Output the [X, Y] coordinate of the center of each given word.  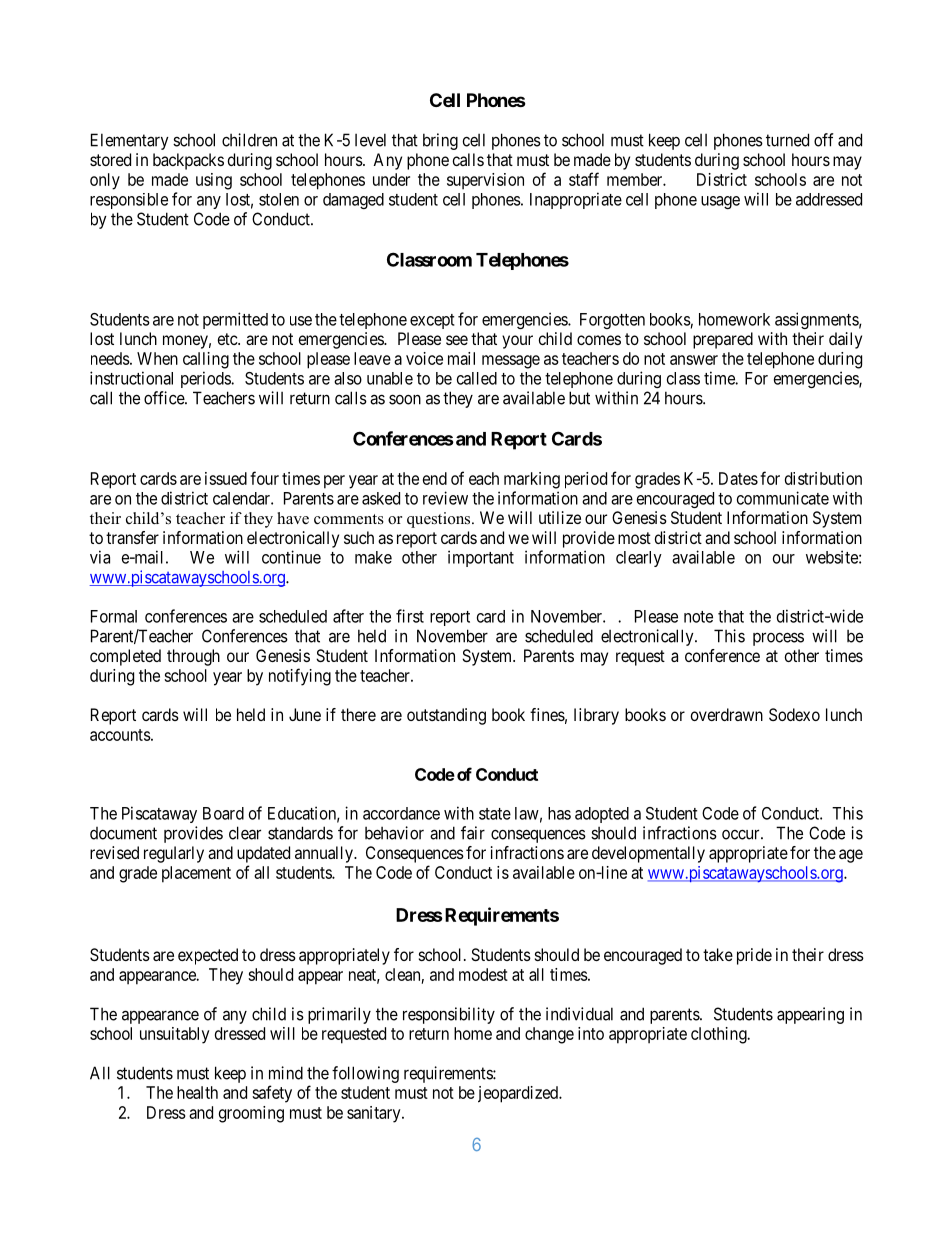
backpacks [188, 161]
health [197, 1092]
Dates [738, 478]
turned [787, 140]
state [495, 814]
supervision [485, 181]
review [445, 498]
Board [223, 813]
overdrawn [727, 714]
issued [226, 478]
